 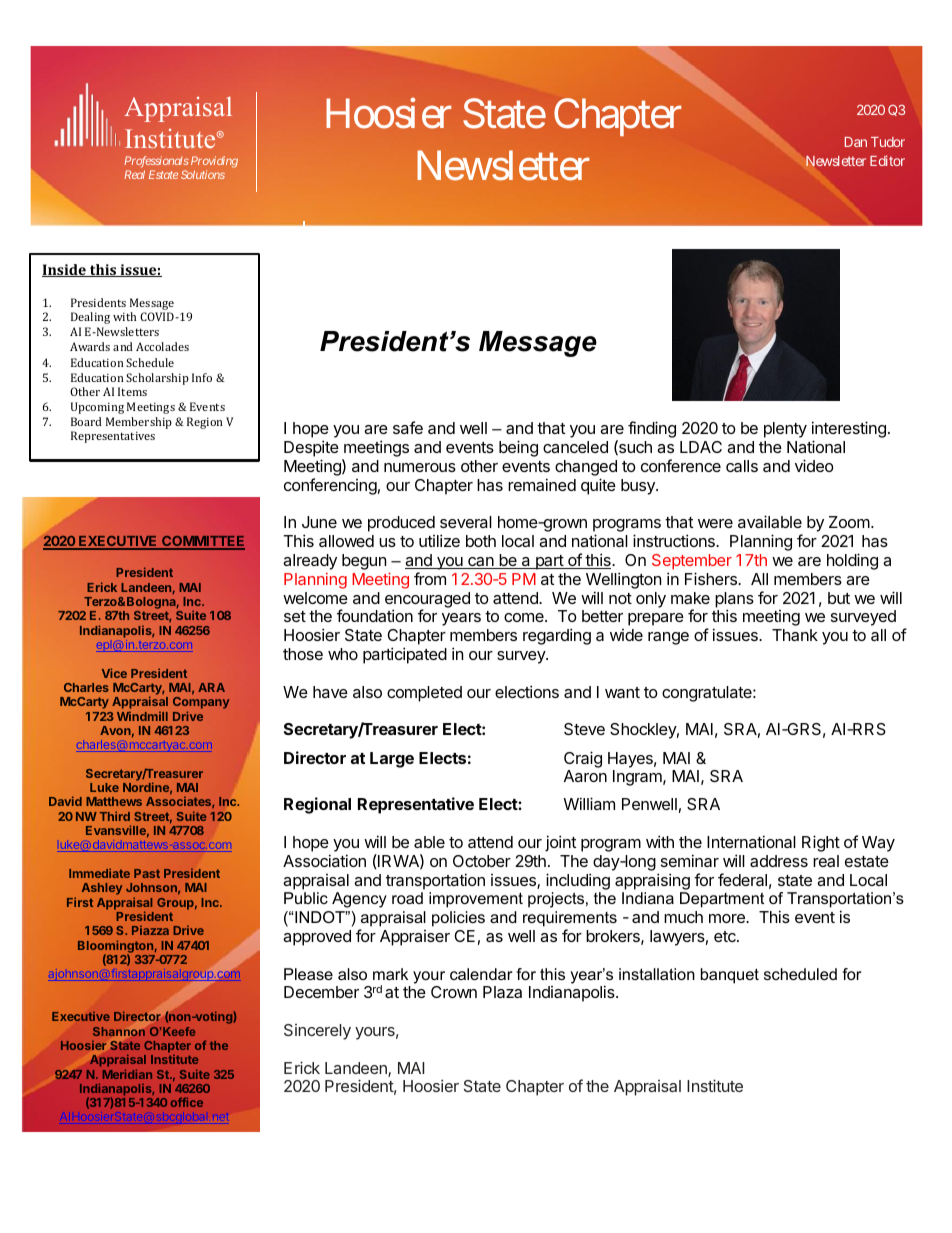 I want to click on plenty, so click(x=785, y=430).
